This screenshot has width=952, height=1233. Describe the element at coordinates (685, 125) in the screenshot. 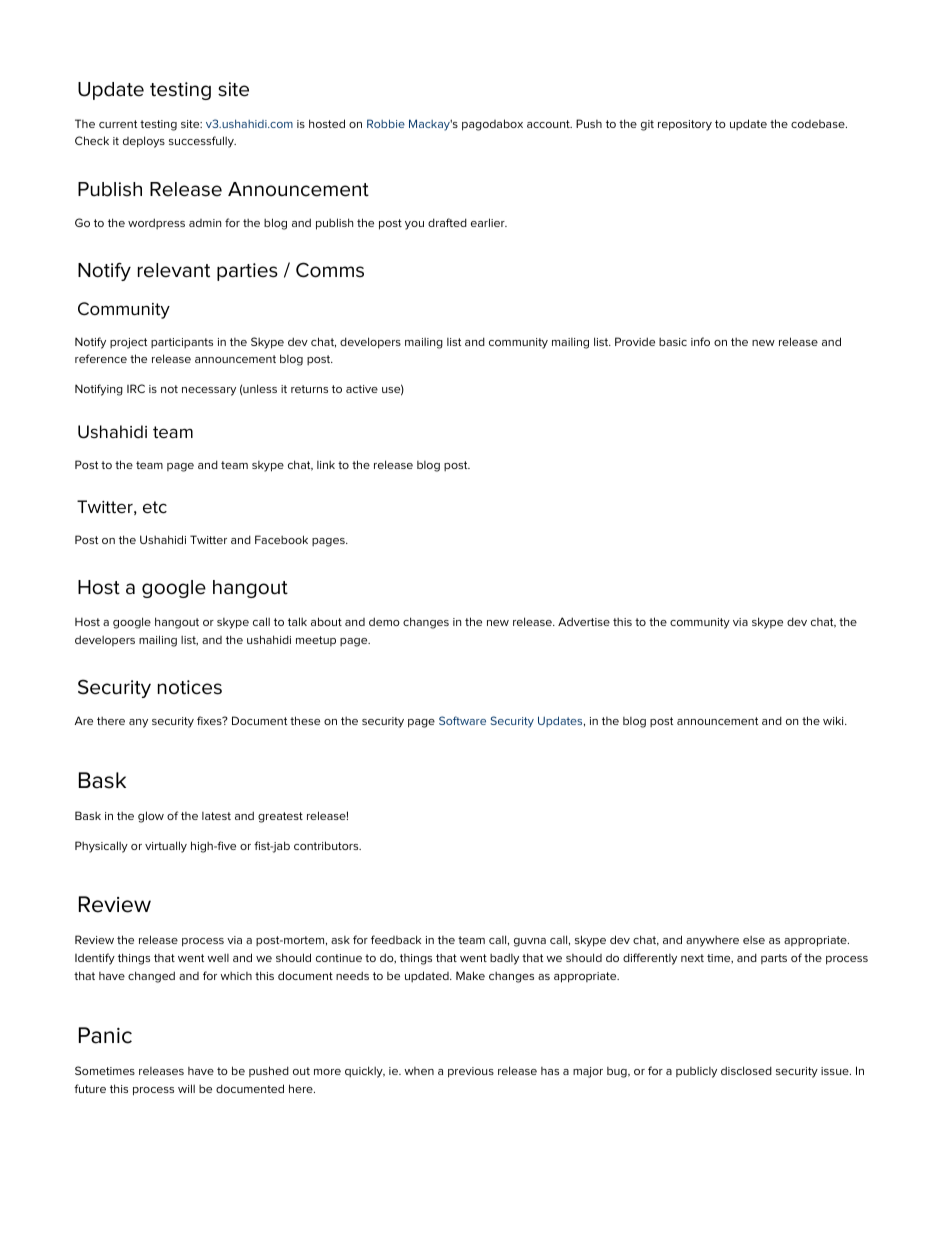

I see `repository` at that location.
